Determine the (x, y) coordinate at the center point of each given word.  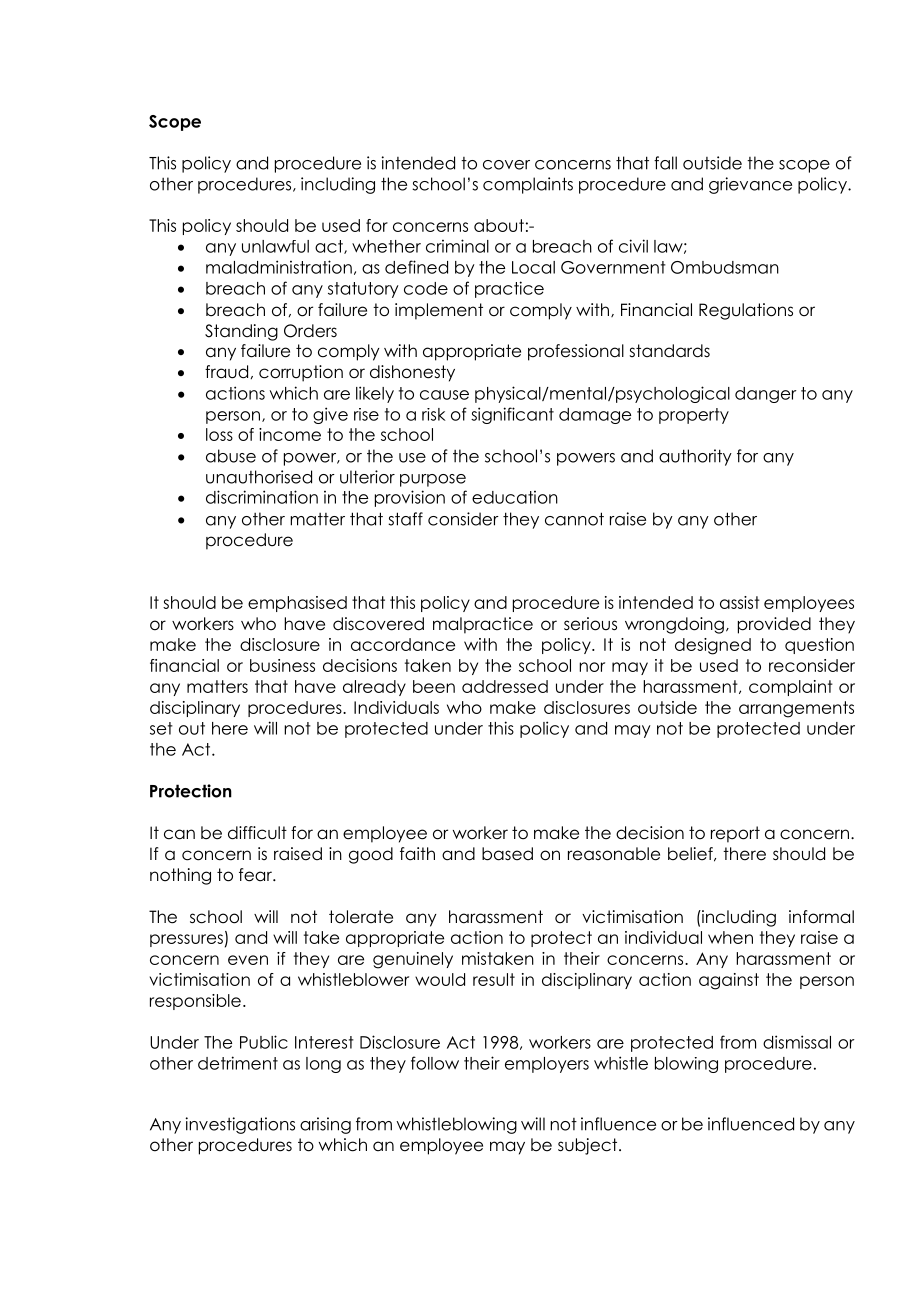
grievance (750, 185)
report (735, 834)
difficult (257, 833)
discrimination (262, 497)
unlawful (275, 246)
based (507, 854)
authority (695, 457)
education (515, 497)
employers (547, 1065)
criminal (457, 246)
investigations (240, 1125)
